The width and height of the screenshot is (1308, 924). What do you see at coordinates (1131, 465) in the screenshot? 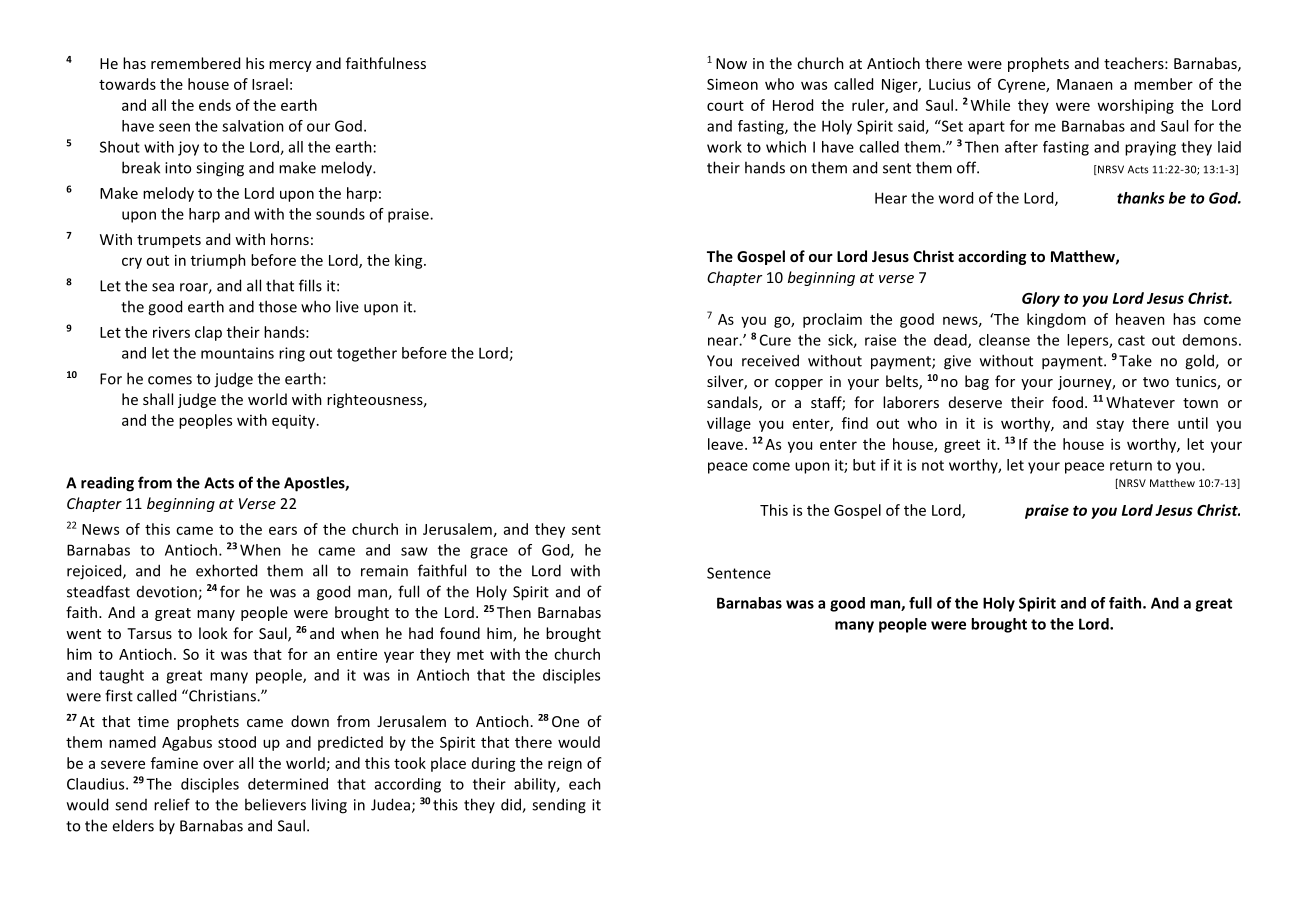
I see `return` at bounding box center [1131, 465].
